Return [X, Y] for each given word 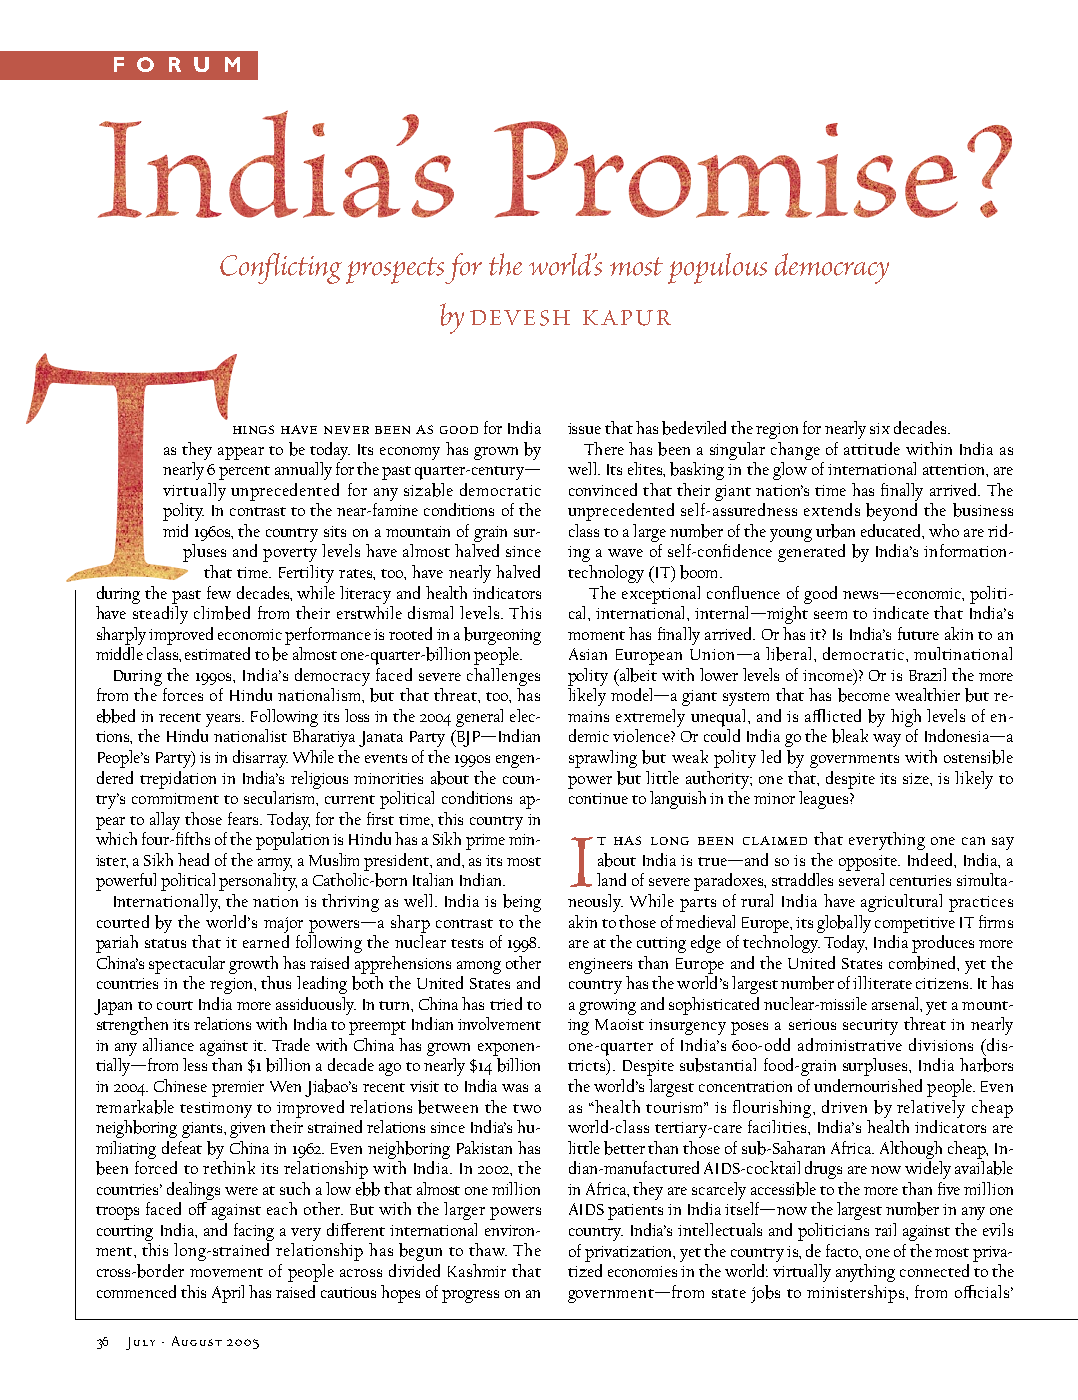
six [880, 428]
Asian [588, 654]
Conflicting [281, 268]
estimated [217, 653]
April [228, 1294]
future [918, 633]
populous [717, 268]
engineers [600, 966]
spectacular [187, 965]
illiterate [882, 982]
